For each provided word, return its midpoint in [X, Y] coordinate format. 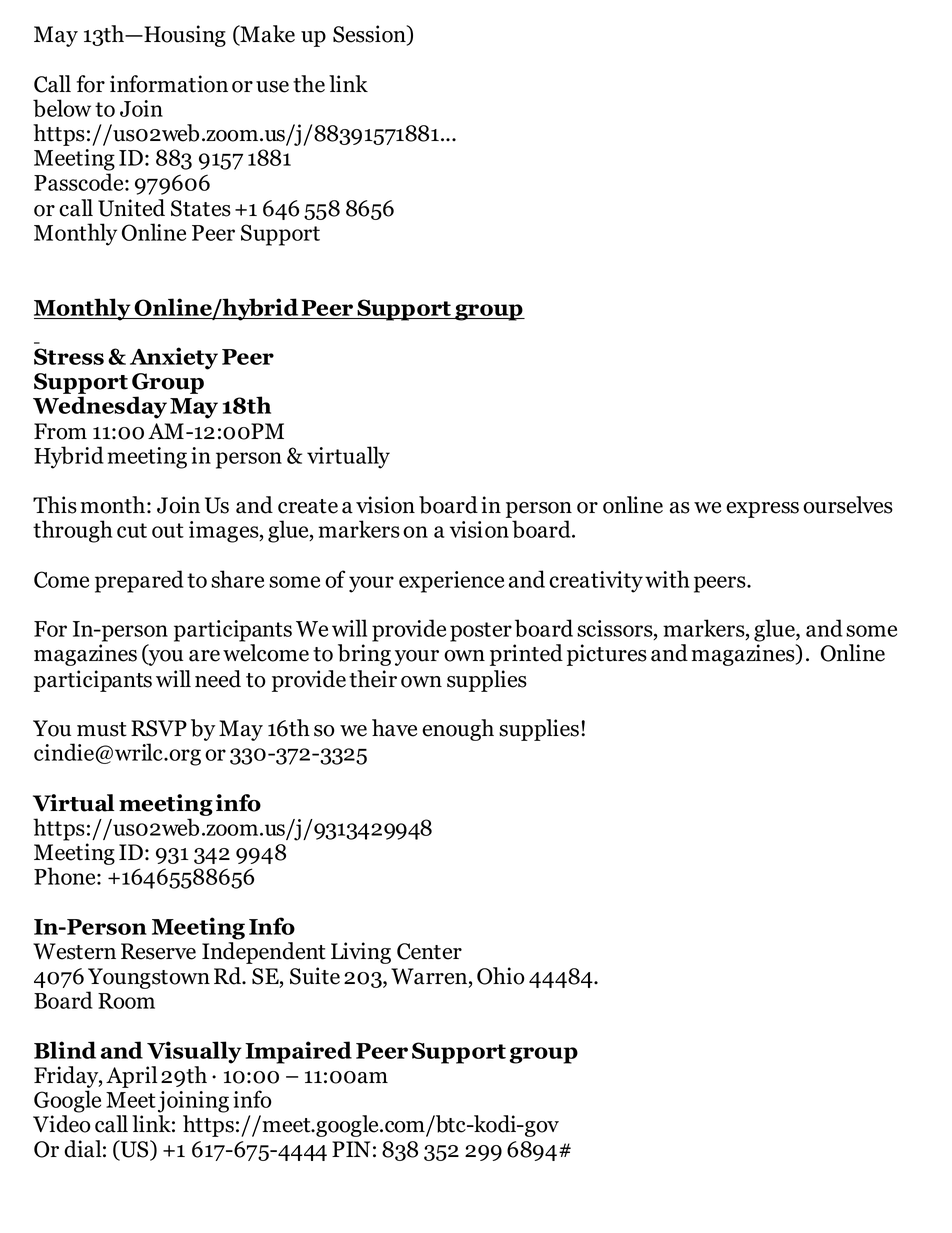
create [308, 506]
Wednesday [100, 407]
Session [370, 35]
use [272, 87]
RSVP [159, 728]
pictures [607, 655]
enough [458, 730]
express [762, 510]
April [132, 1077]
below [62, 108]
